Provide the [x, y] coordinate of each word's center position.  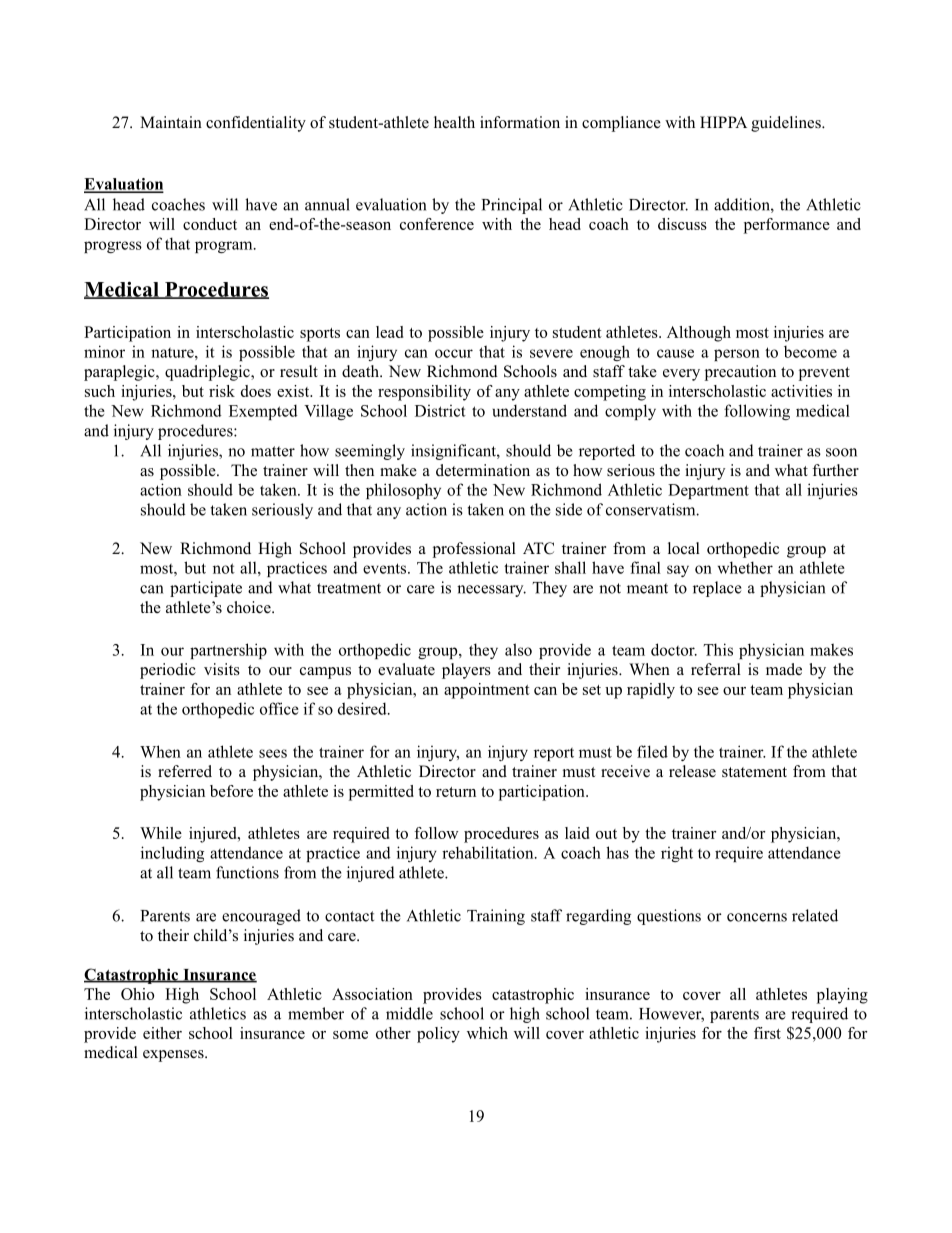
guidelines [787, 124]
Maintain [171, 122]
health [454, 122]
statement [754, 772]
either [162, 1033]
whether [745, 567]
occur [454, 353]
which [487, 1033]
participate [206, 589]
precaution [740, 373]
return [456, 792]
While [161, 833]
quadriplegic [208, 373]
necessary [491, 591]
